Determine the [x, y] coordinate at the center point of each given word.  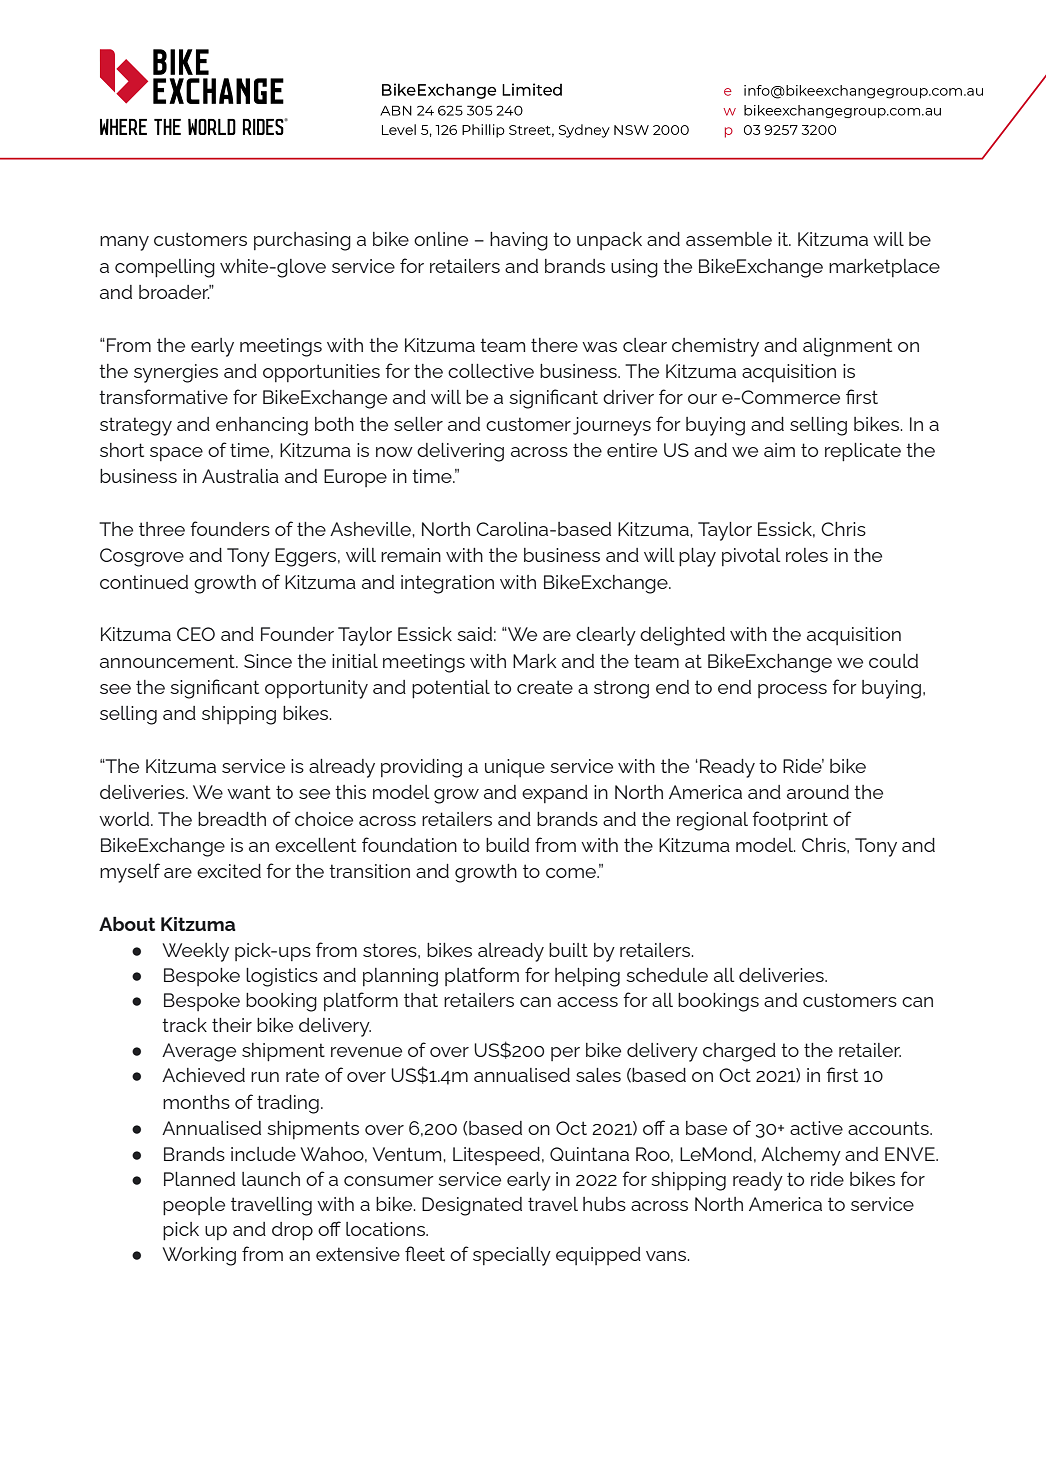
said [474, 634]
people [194, 1206]
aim [779, 450]
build [507, 845]
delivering [460, 452]
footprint [790, 820]
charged [739, 1052]
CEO [196, 634]
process [792, 691]
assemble [729, 239]
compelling [165, 268]
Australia [240, 476]
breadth [232, 819]
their [232, 1025]
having [519, 241]
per [565, 1054]
